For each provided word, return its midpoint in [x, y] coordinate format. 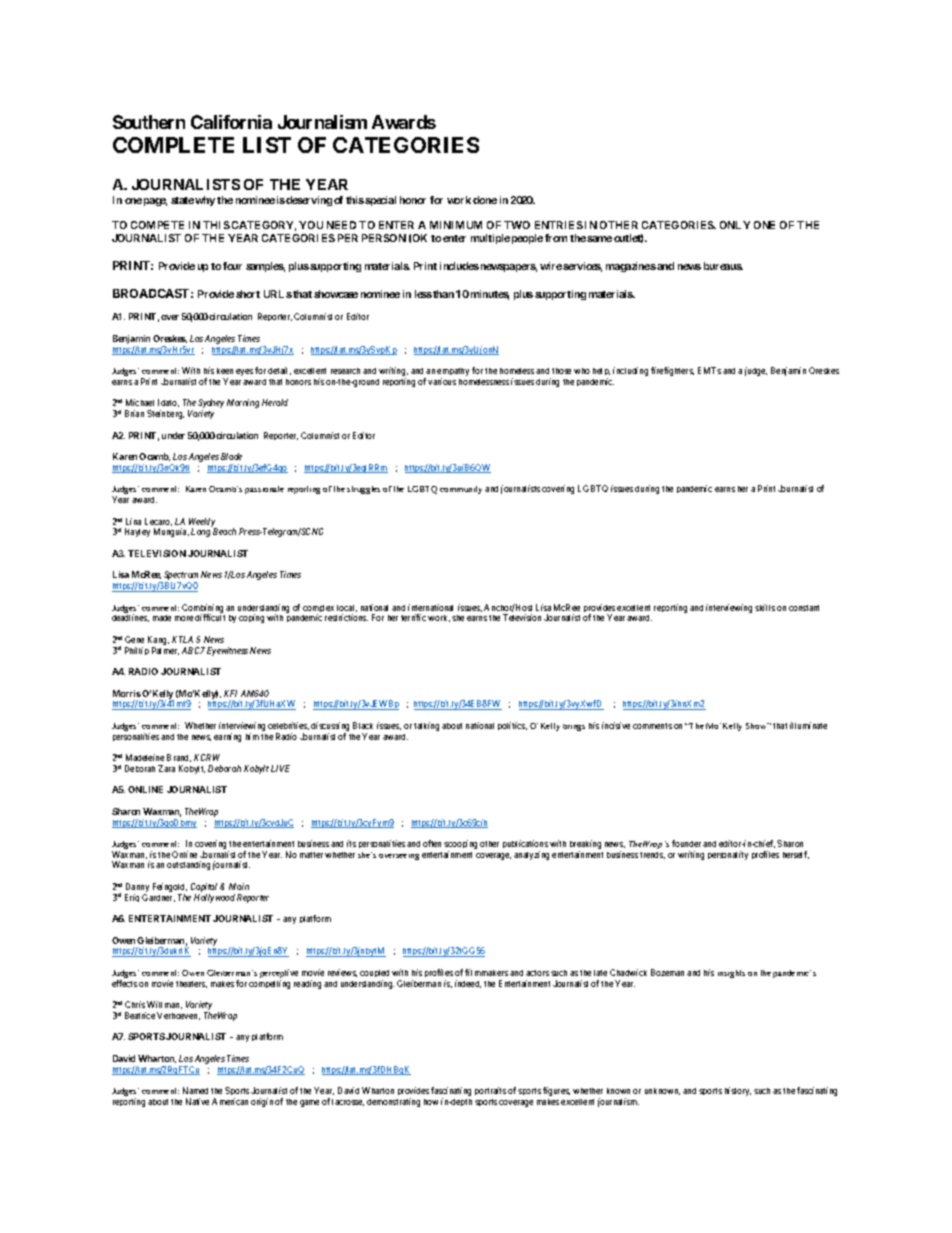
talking [426, 726]
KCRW [207, 757]
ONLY [735, 225]
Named [195, 1090]
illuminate [808, 725]
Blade [231, 456]
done [485, 200]
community [461, 490]
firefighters [672, 371]
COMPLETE [173, 145]
